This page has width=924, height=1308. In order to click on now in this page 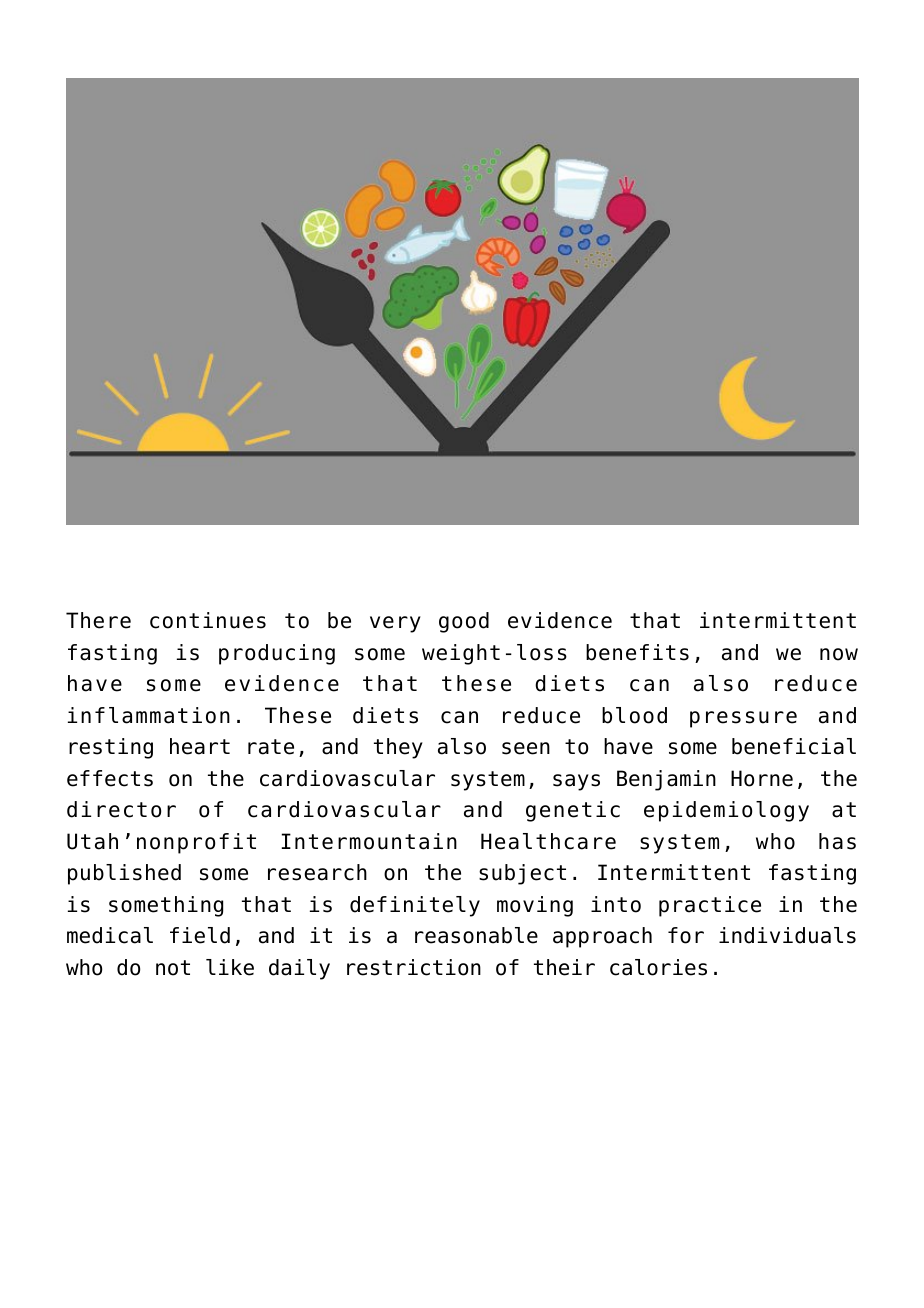, I will do `click(839, 654)`.
